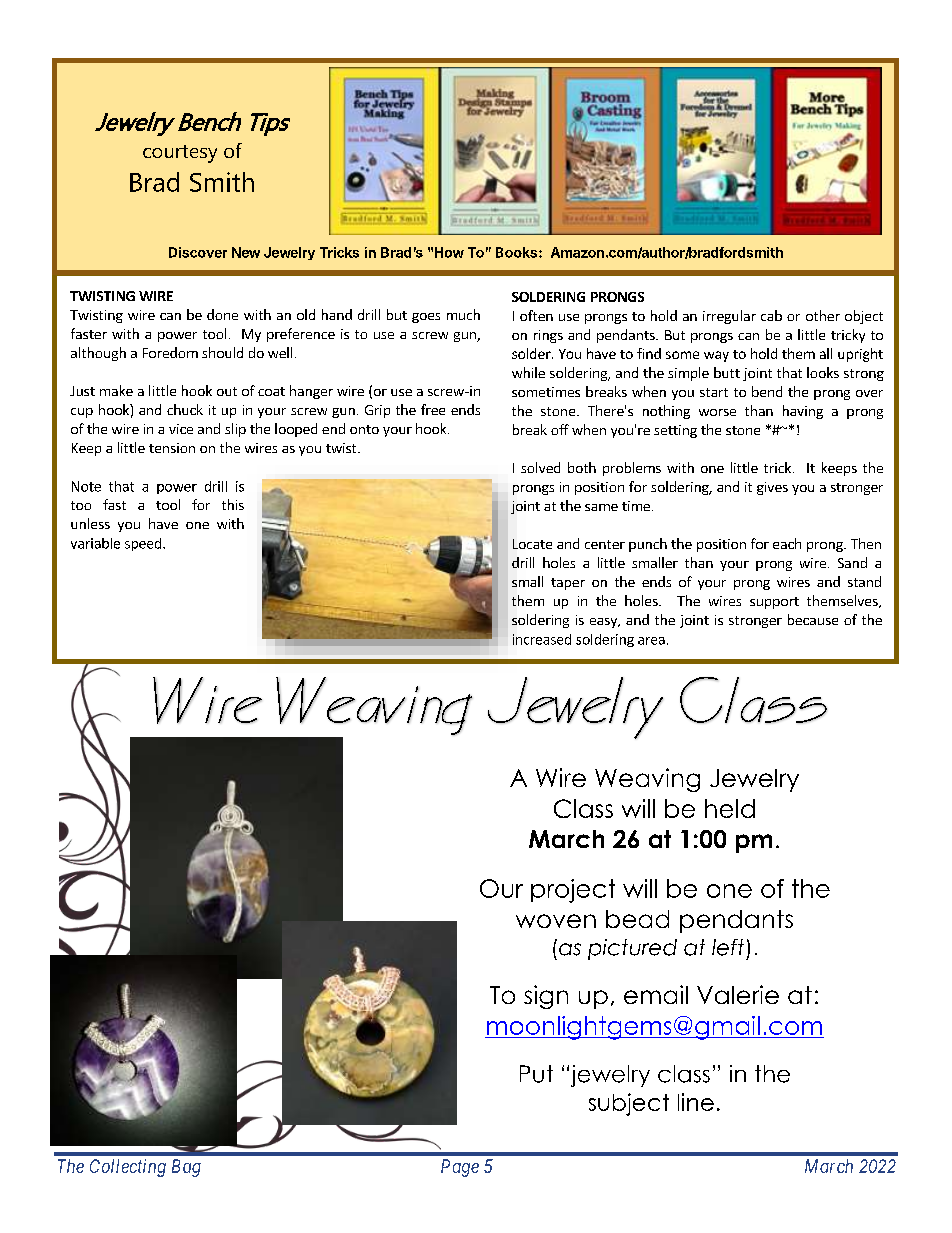 Image resolution: width=952 pixels, height=1233 pixels. Describe the element at coordinates (696, 1102) in the screenshot. I see `line` at that location.
